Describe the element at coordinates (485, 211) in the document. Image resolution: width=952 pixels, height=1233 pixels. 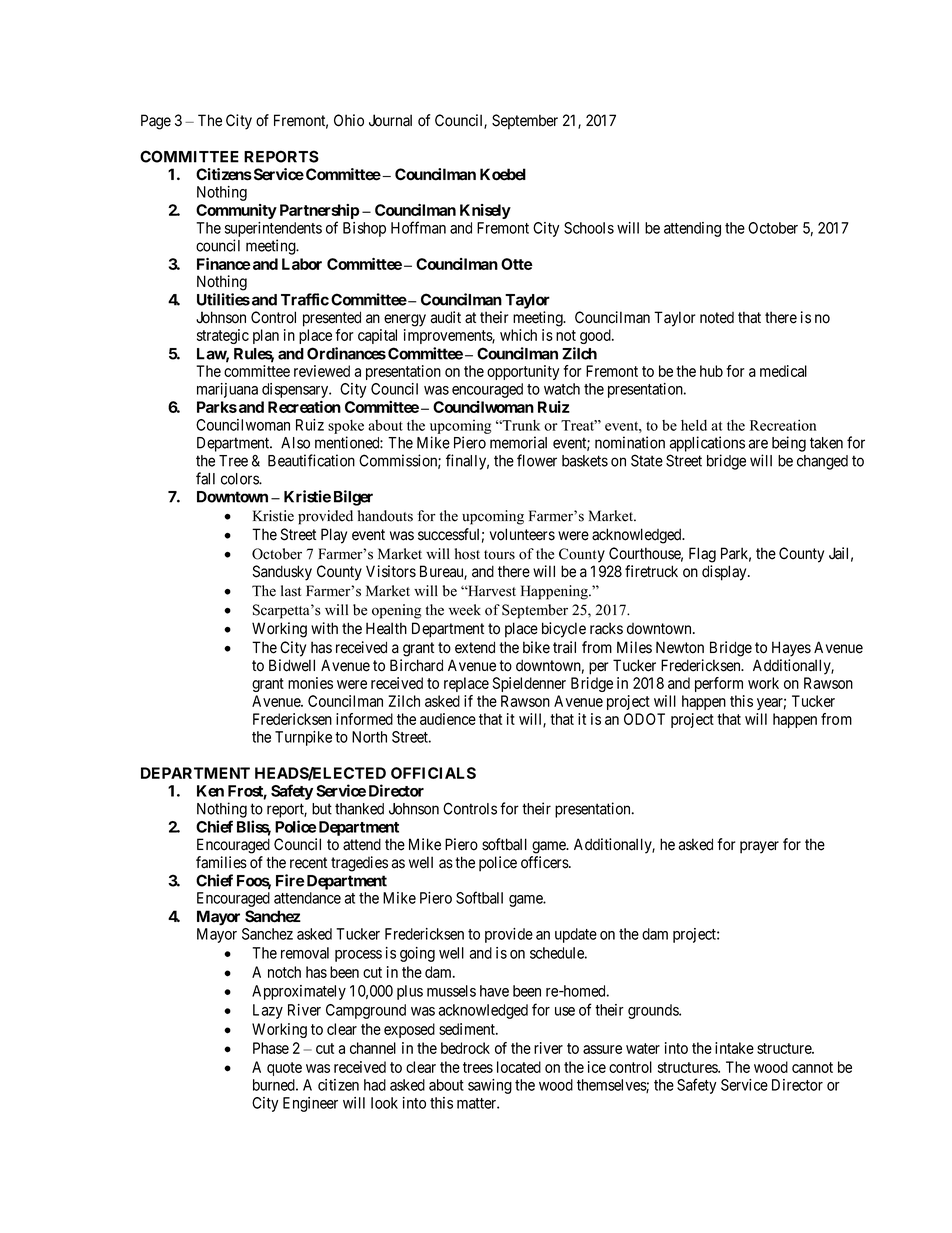
I see `Knisely` at that location.
